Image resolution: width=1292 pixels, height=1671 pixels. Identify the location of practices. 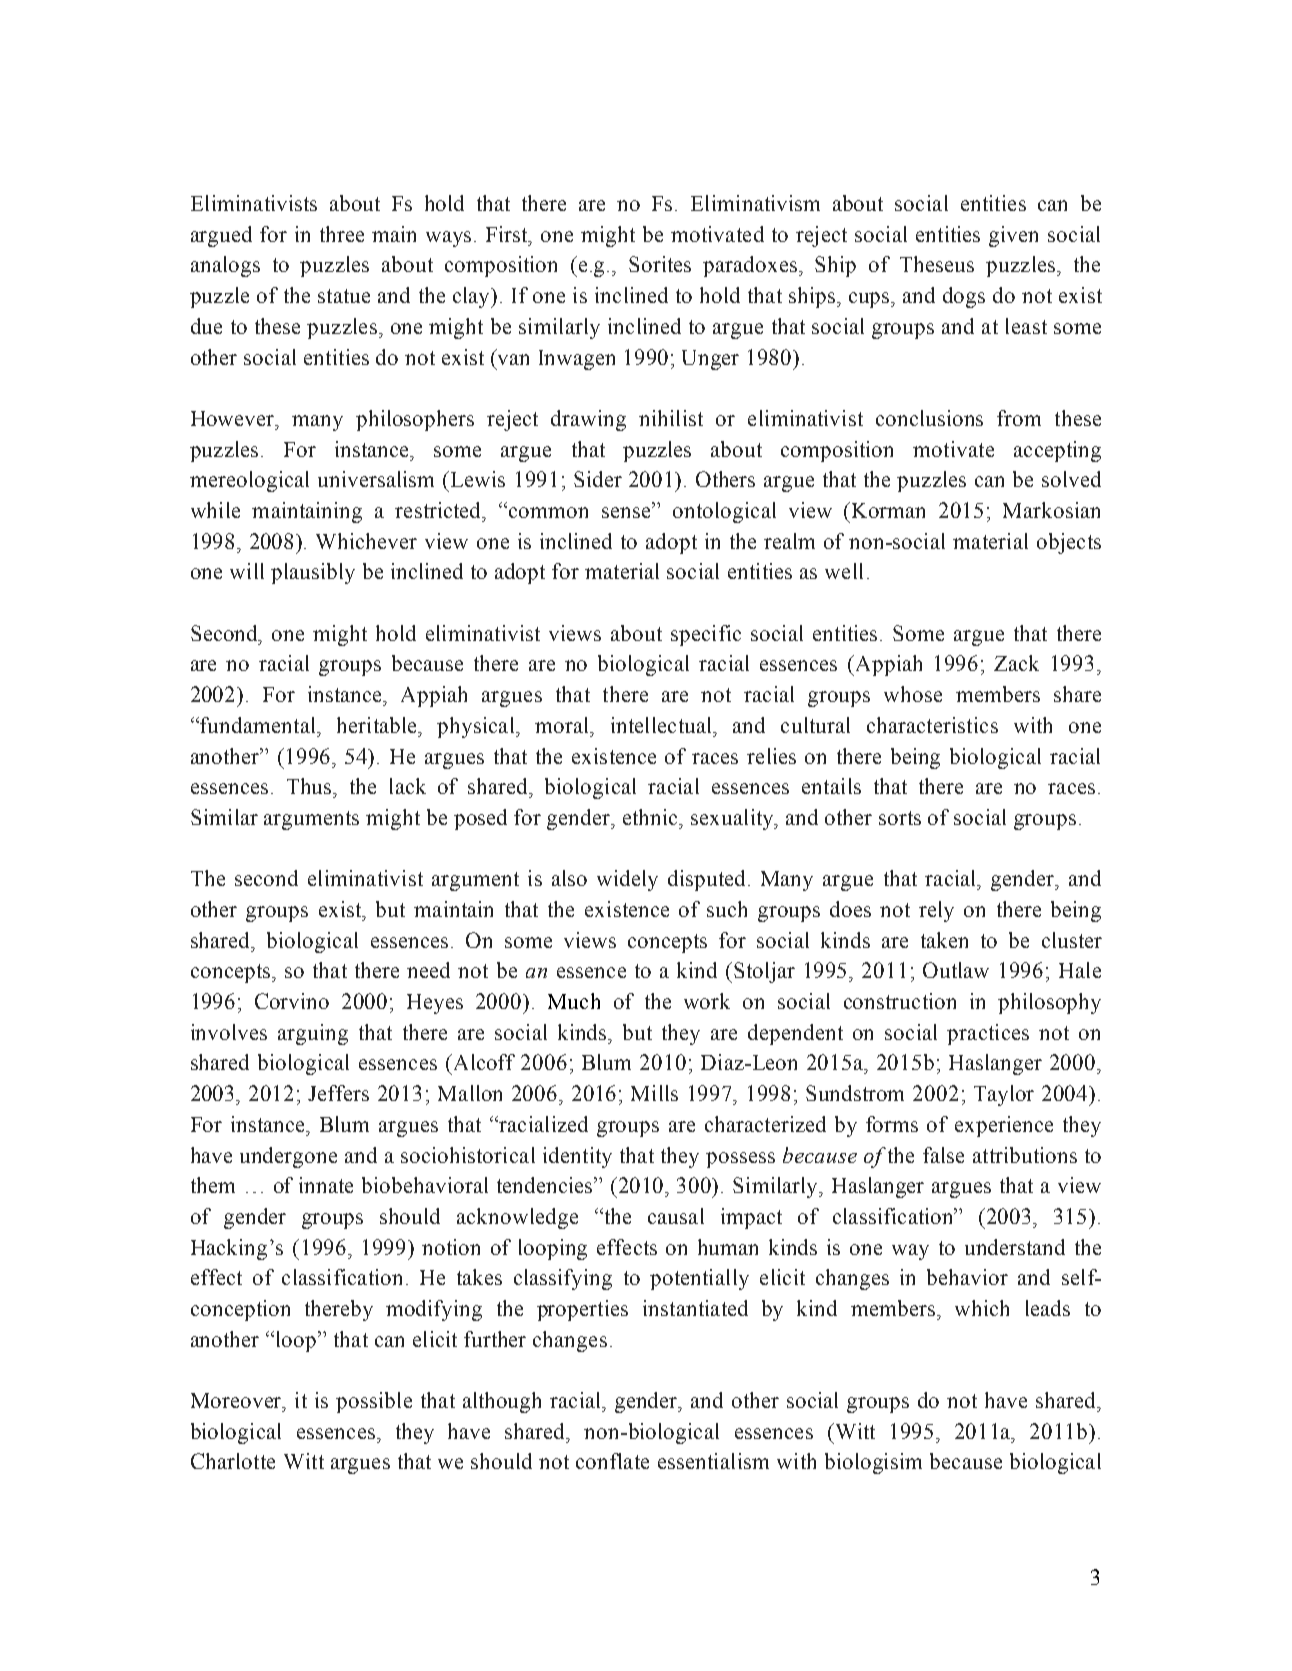
(988, 1034).
